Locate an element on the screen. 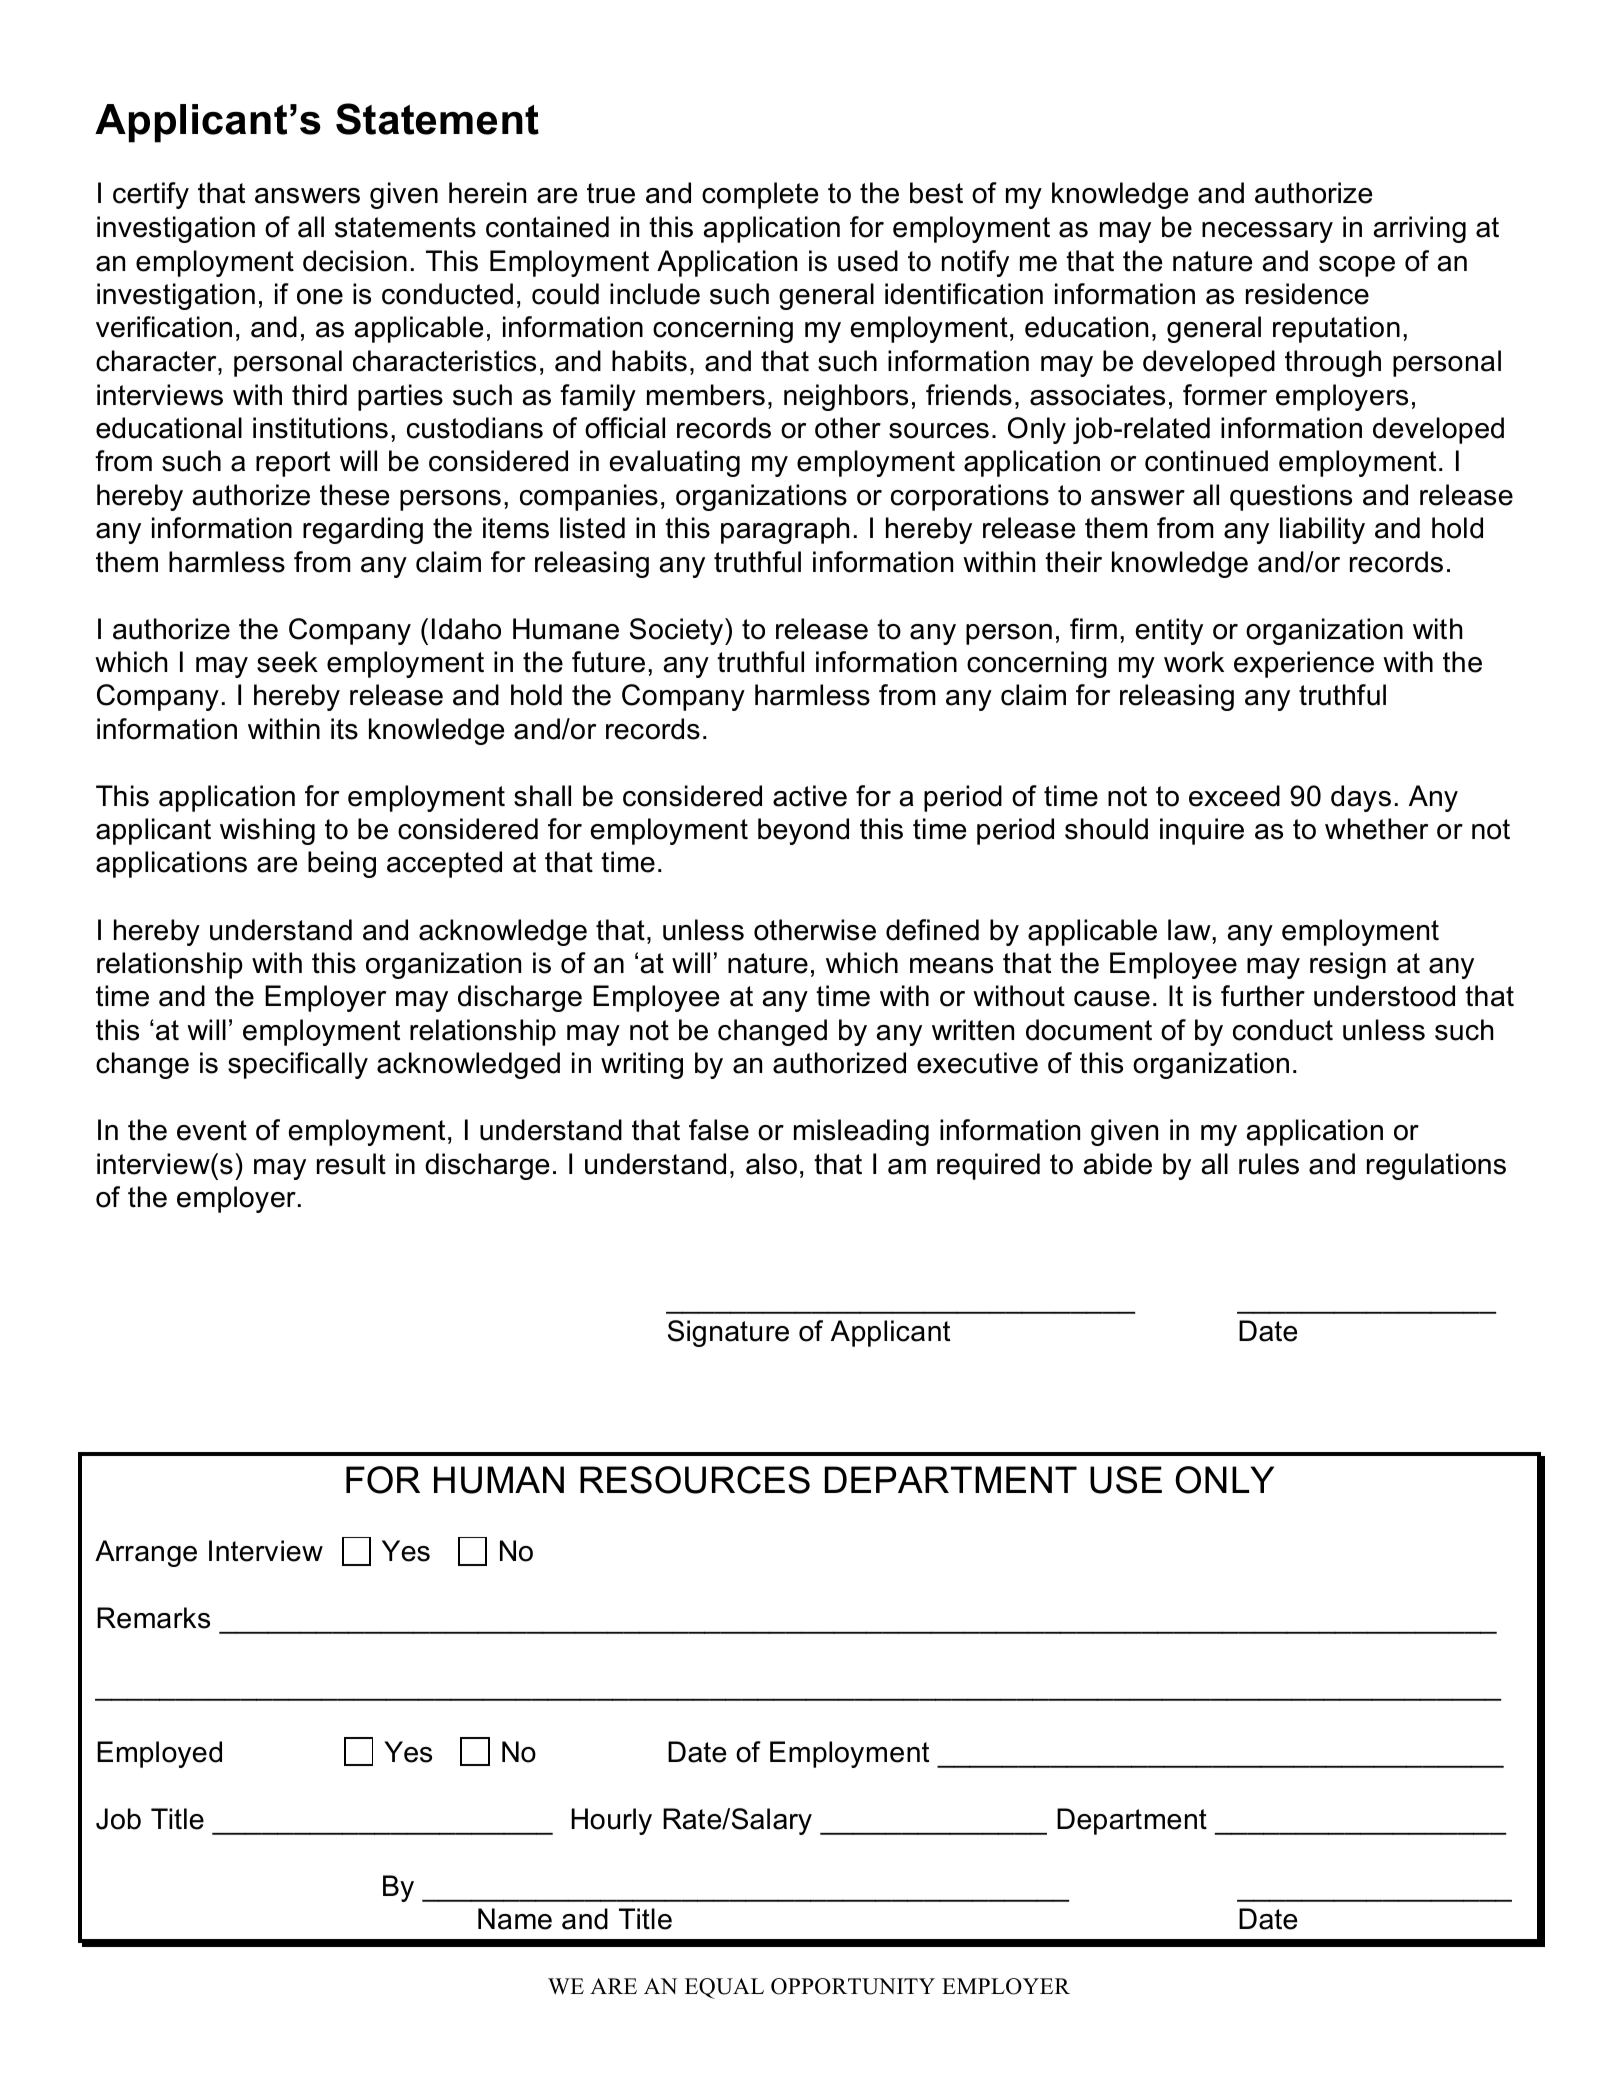 This screenshot has height=2094, width=1618. OPPORTUNITY is located at coordinates (853, 1986).
